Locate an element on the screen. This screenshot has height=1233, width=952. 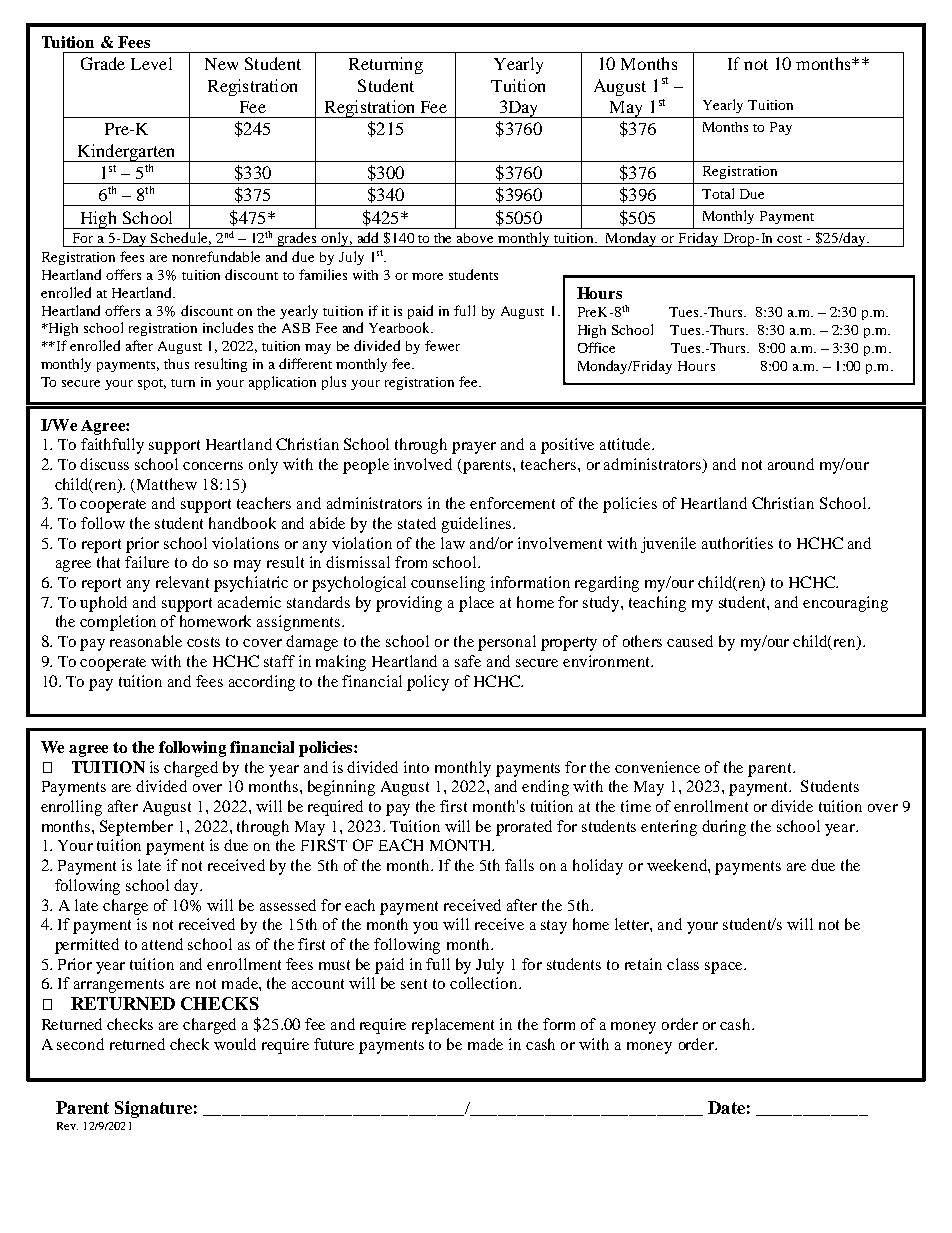
Total is located at coordinates (718, 193).
